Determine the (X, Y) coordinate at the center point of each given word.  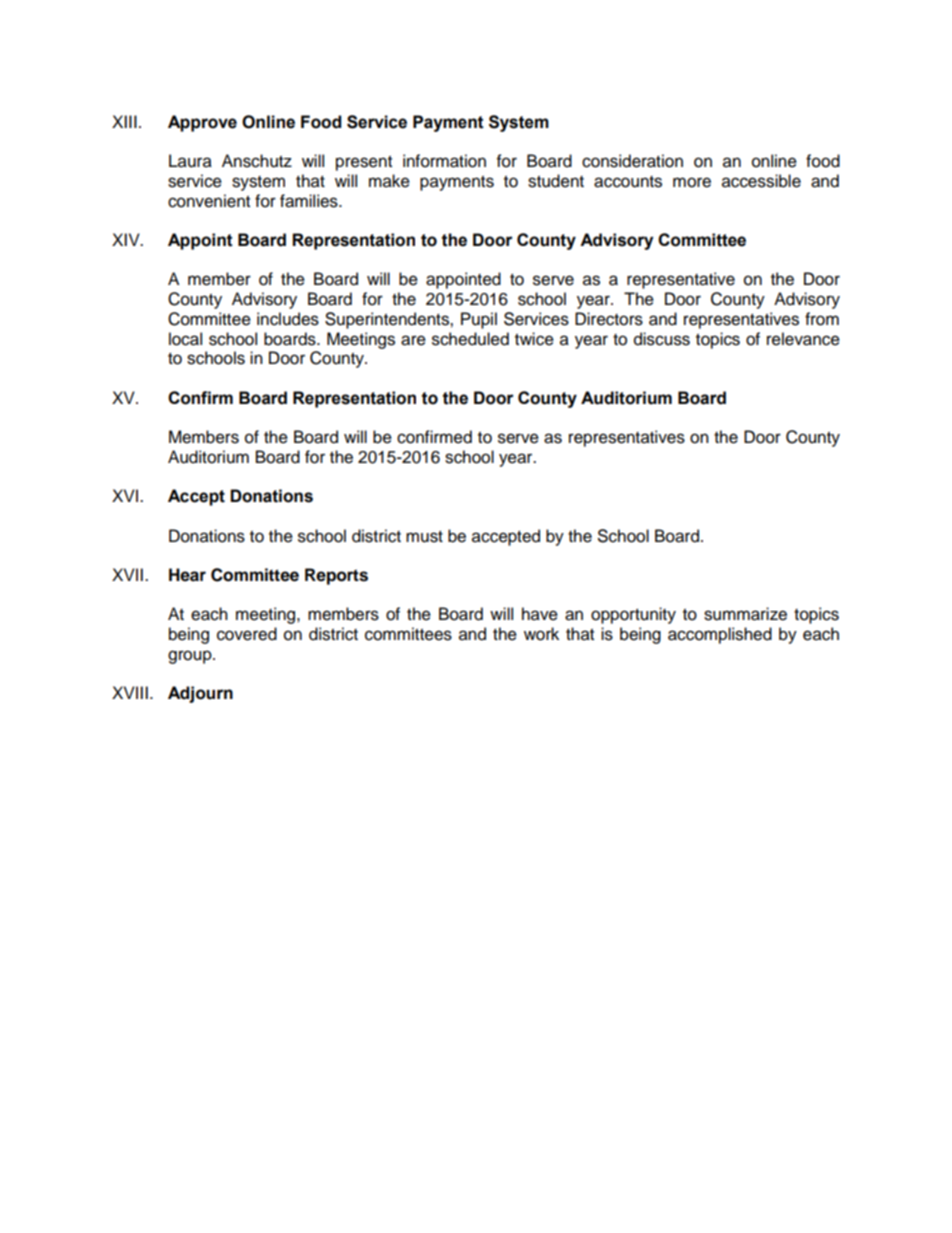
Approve (202, 123)
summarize (745, 614)
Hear (187, 575)
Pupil (479, 320)
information (444, 161)
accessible (761, 181)
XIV (127, 239)
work (541, 634)
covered (247, 634)
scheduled (470, 339)
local (185, 339)
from (822, 319)
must (424, 537)
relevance (803, 339)
